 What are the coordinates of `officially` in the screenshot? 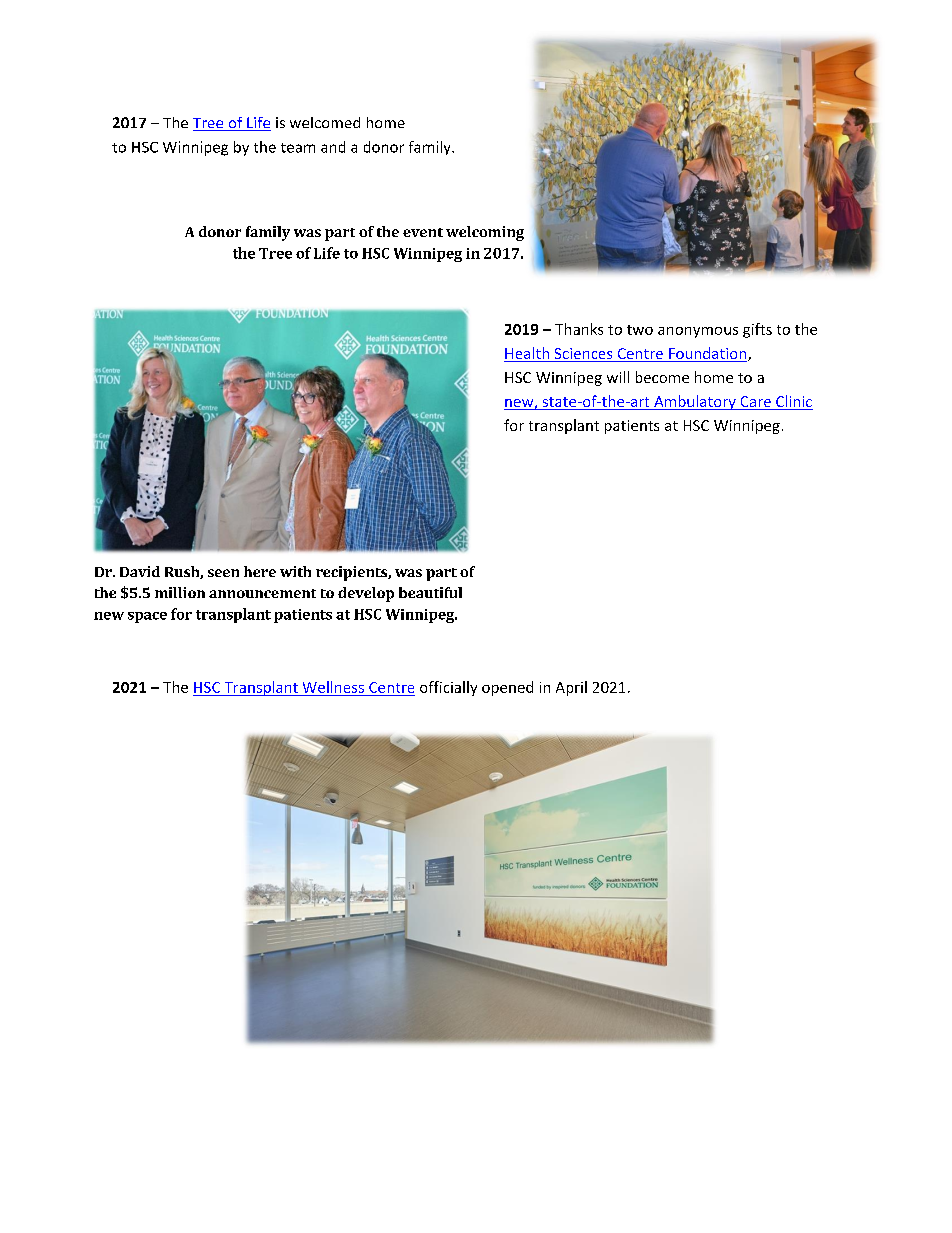 It's located at (448, 688).
